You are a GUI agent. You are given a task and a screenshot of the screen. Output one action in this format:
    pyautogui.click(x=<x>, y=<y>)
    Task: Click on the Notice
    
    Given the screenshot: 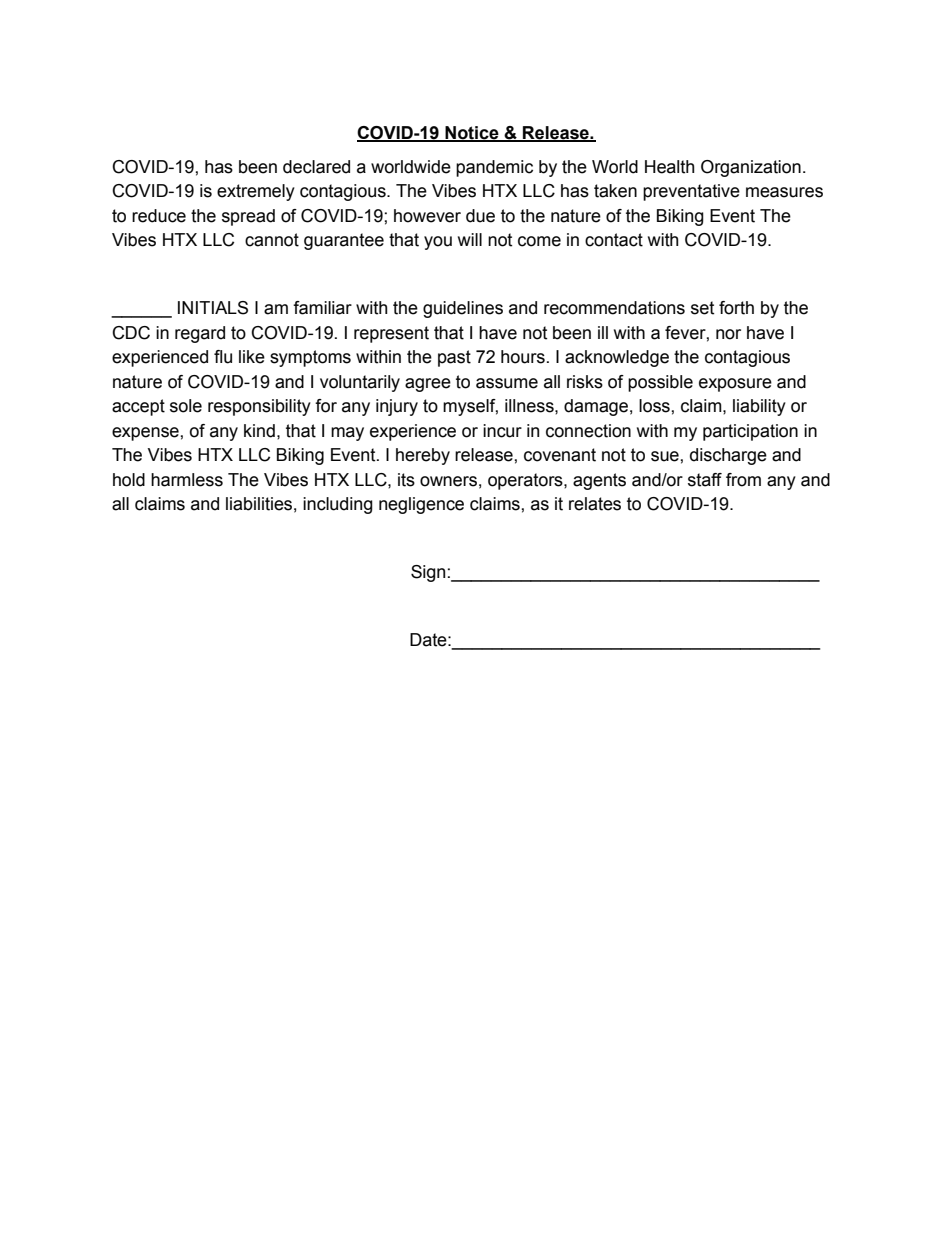 What is the action you would take?
    pyautogui.click(x=472, y=134)
